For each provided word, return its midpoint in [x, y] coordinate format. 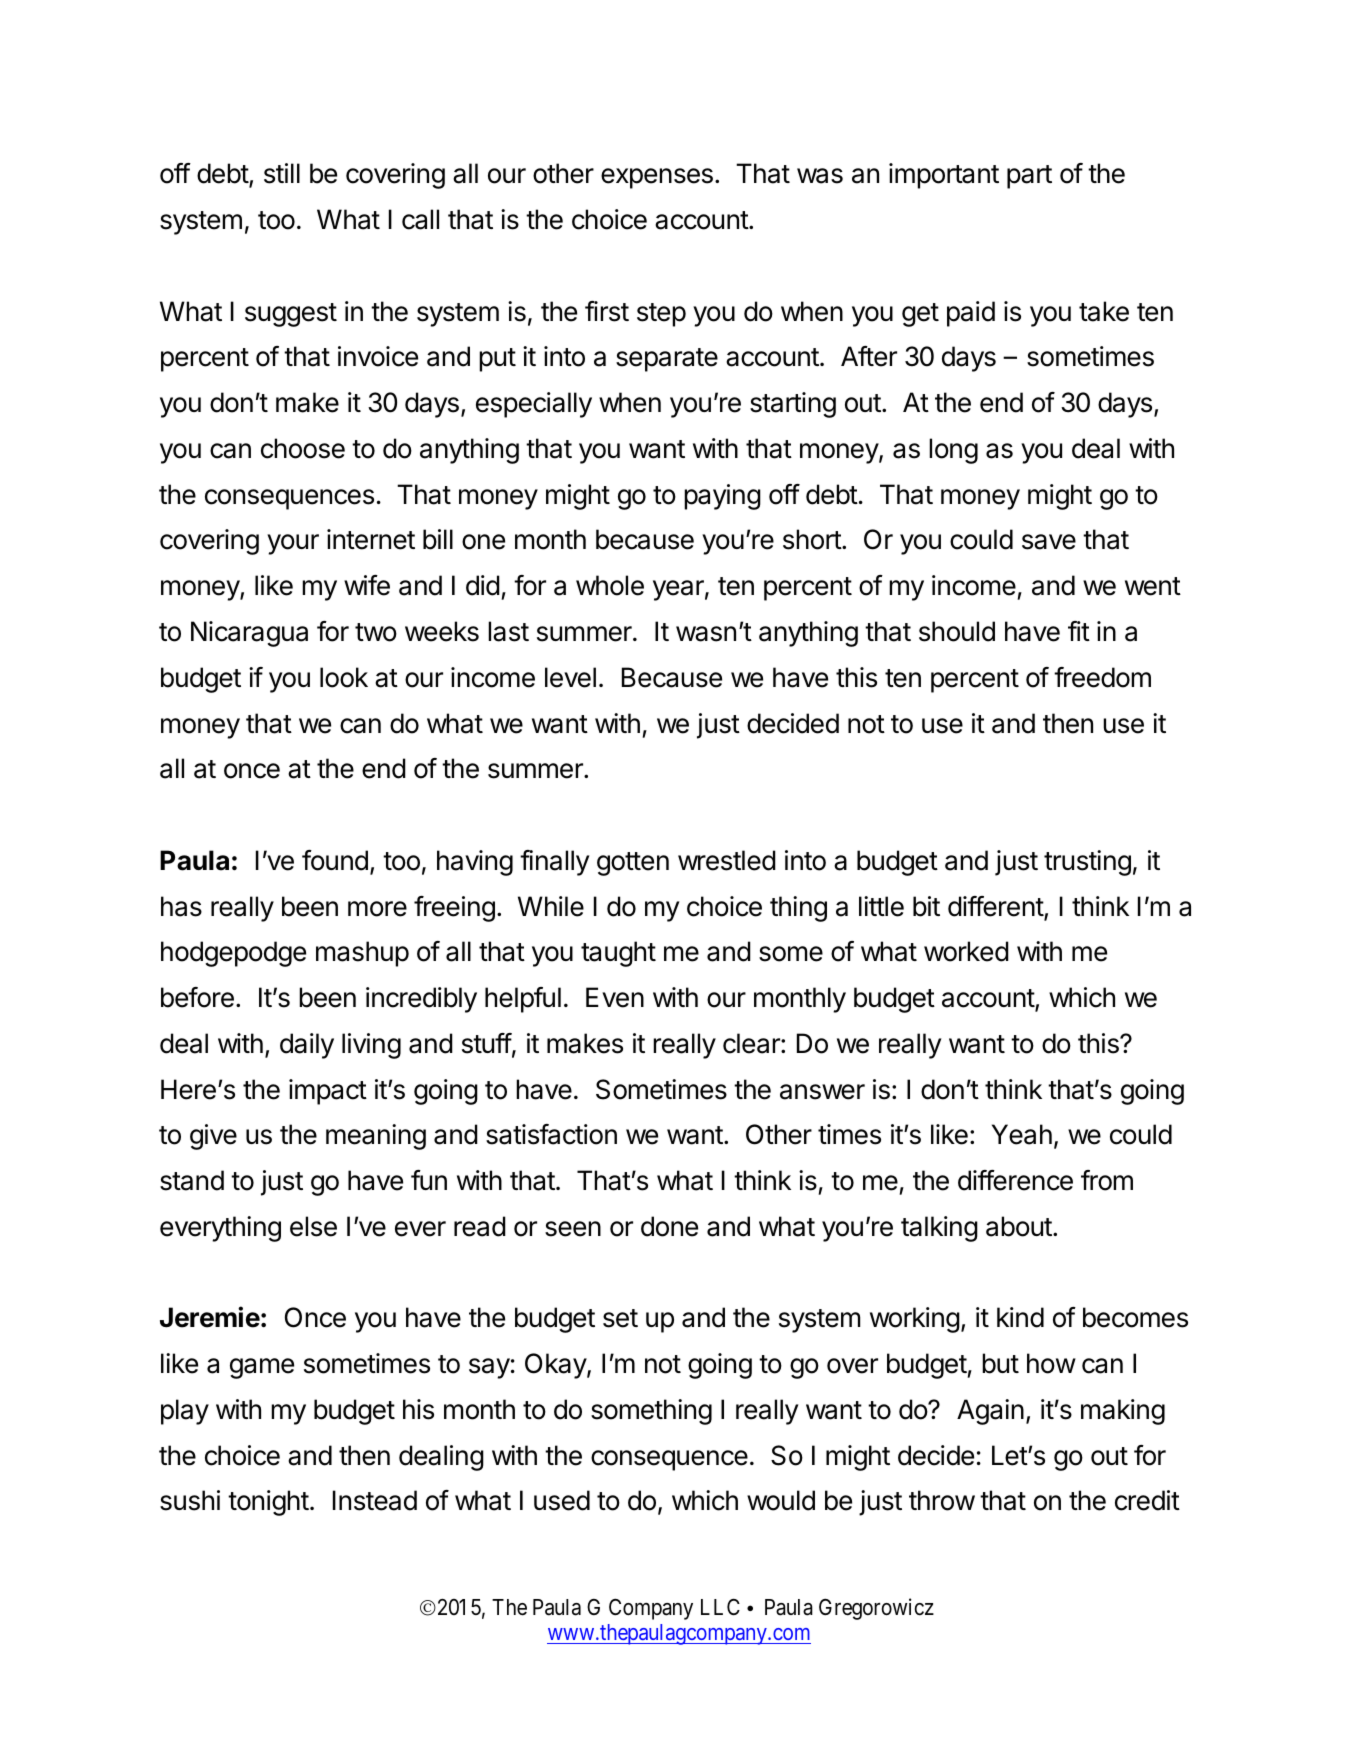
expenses [657, 178]
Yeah [1022, 1134]
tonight [268, 1503]
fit [1079, 631]
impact [328, 1092]
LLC [720, 1606]
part [1029, 177]
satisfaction [551, 1134]
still [282, 173]
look [344, 677]
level [570, 677]
